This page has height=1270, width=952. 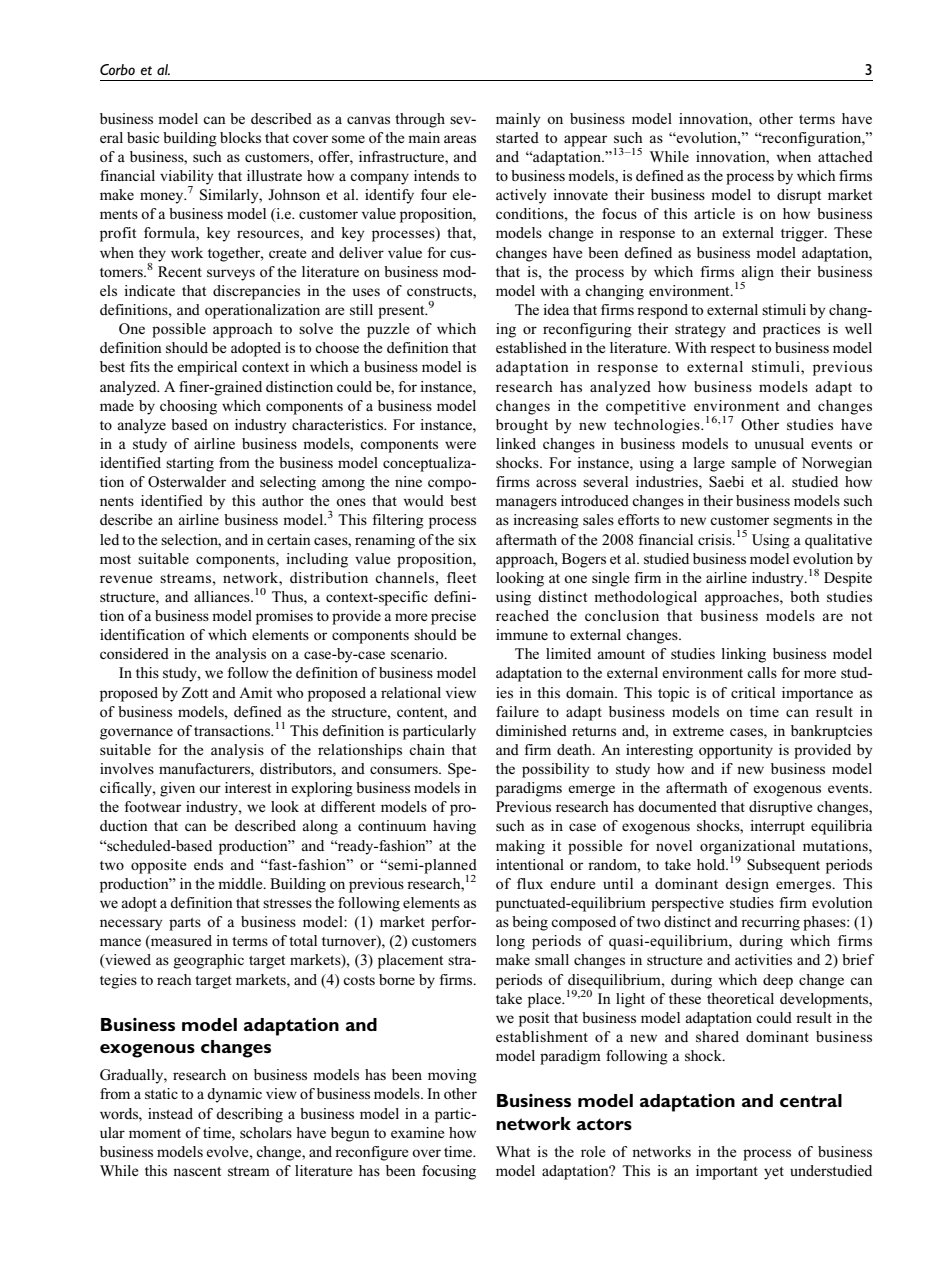 I want to click on evolve, so click(x=228, y=1151).
